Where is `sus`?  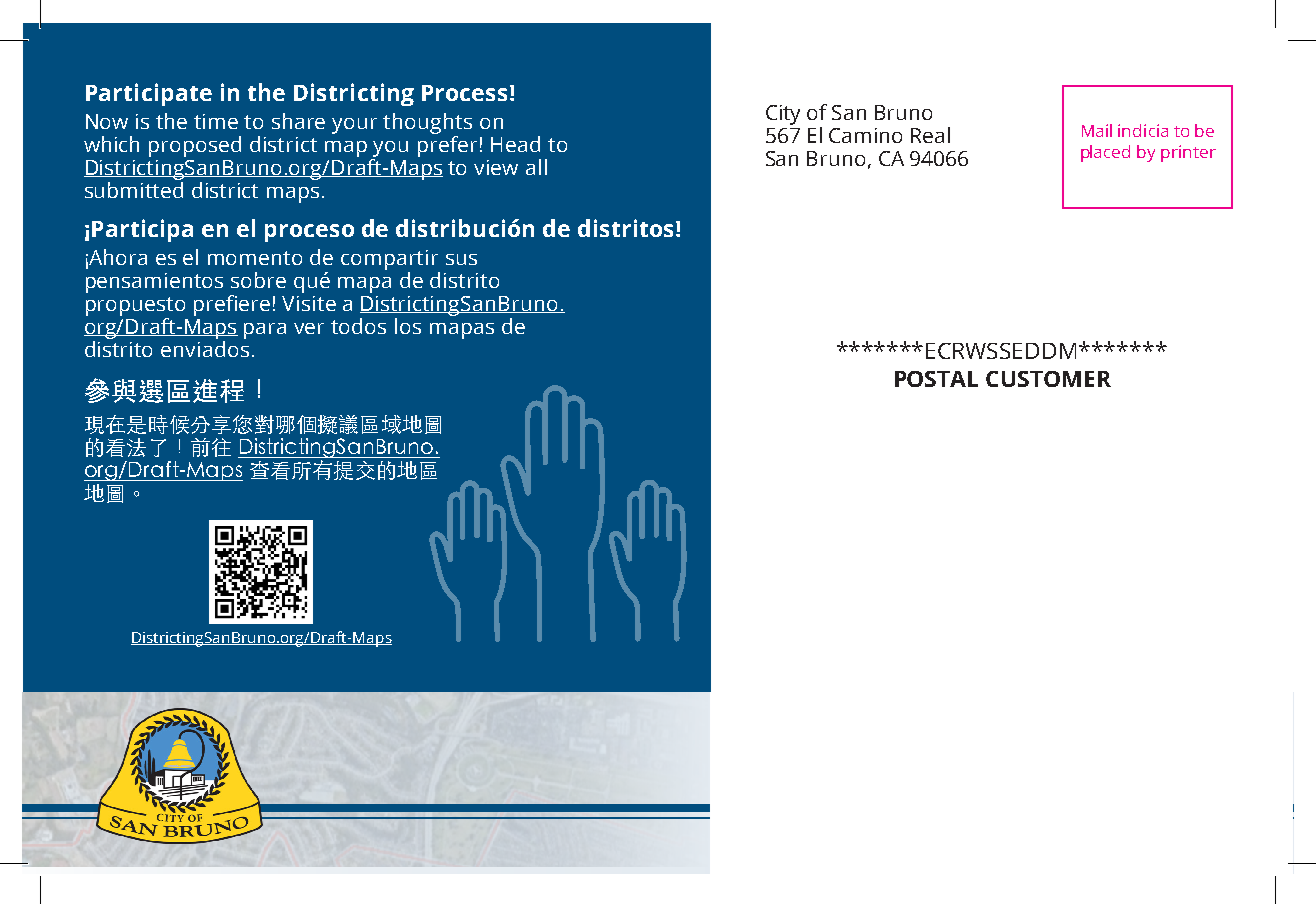
sus is located at coordinates (461, 259).
